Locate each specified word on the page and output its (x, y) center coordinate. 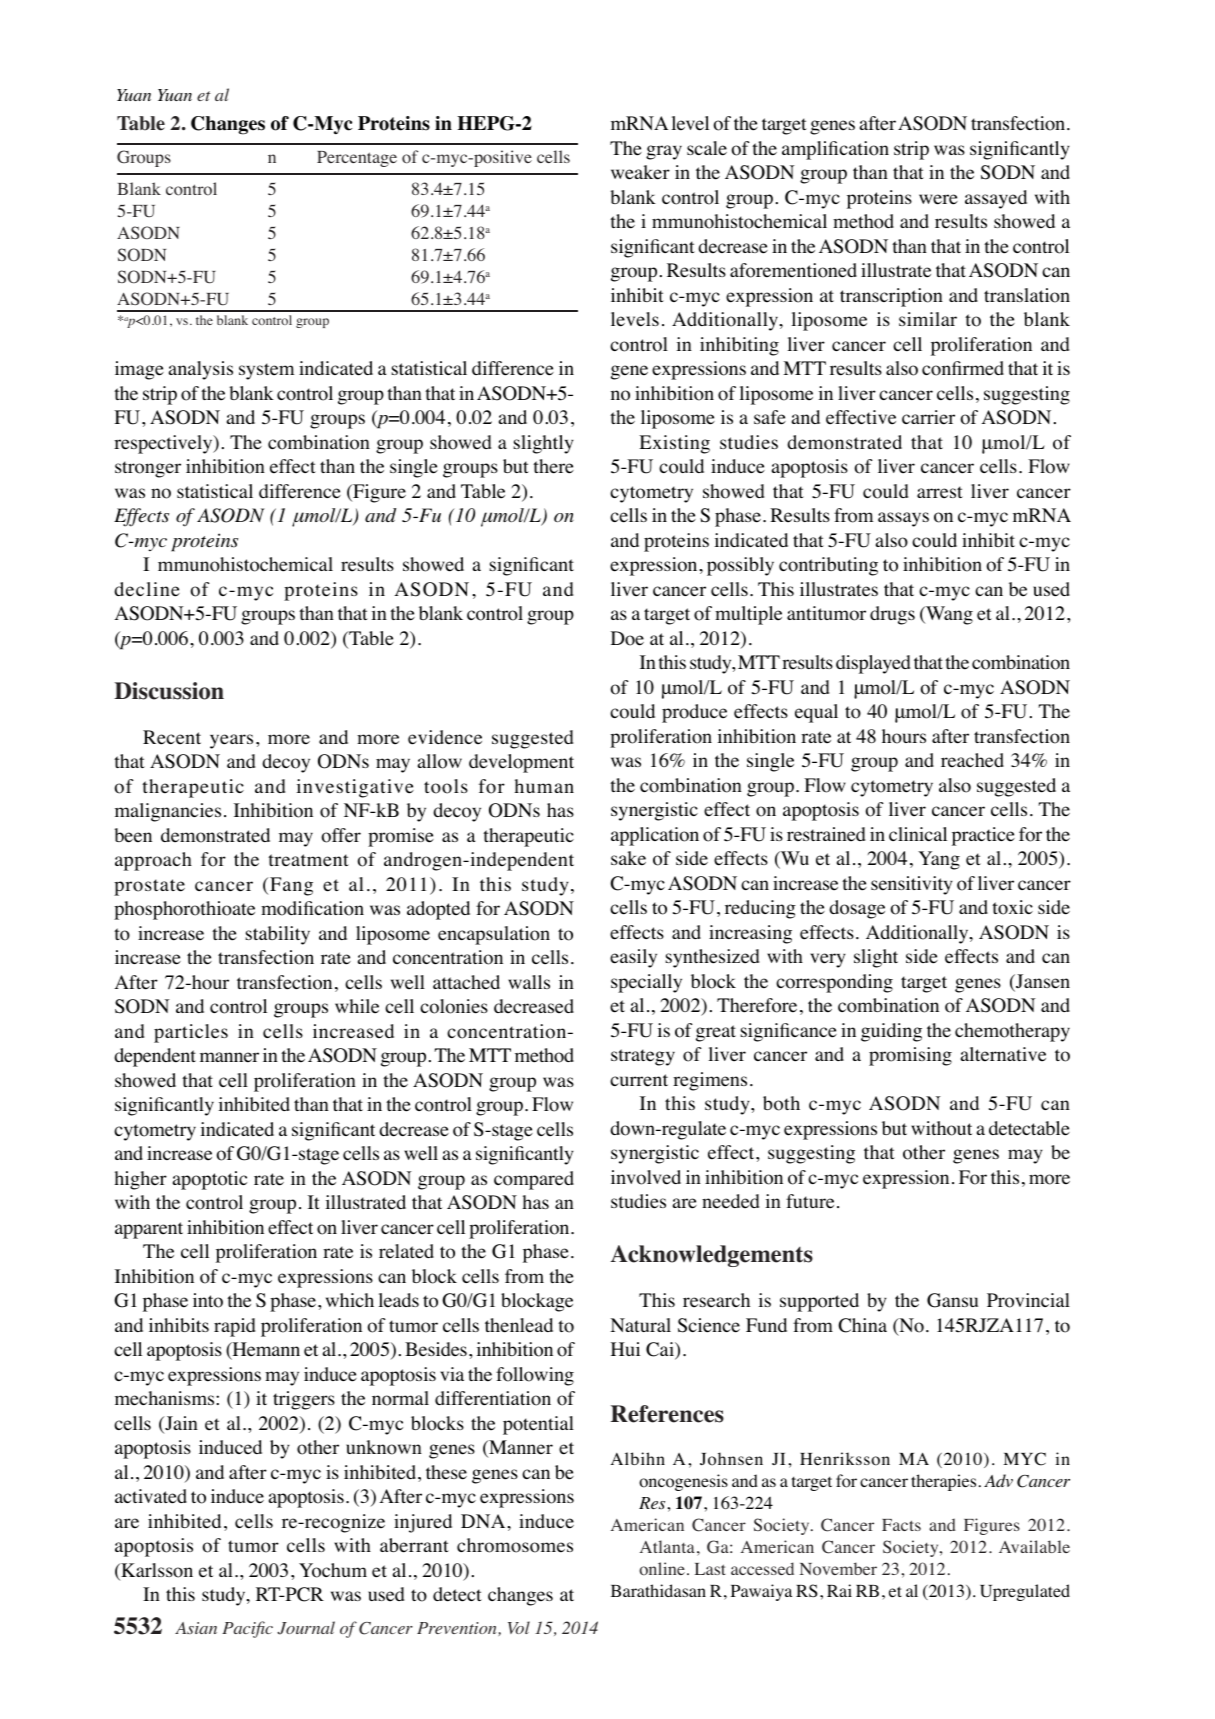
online (662, 1569)
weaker (640, 172)
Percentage (357, 159)
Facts (901, 1525)
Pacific (247, 1629)
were (938, 199)
